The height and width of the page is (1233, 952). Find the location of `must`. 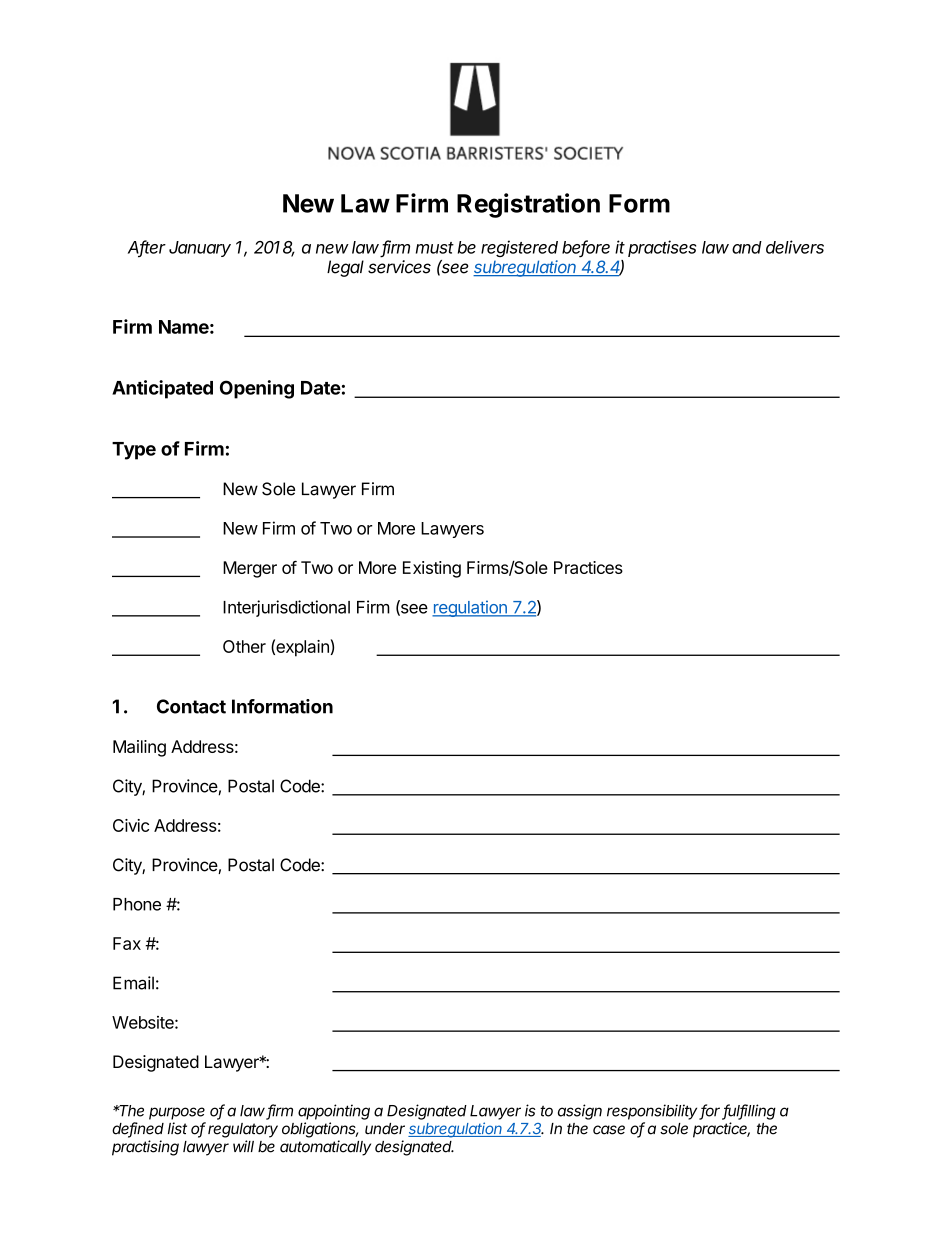

must is located at coordinates (435, 248).
